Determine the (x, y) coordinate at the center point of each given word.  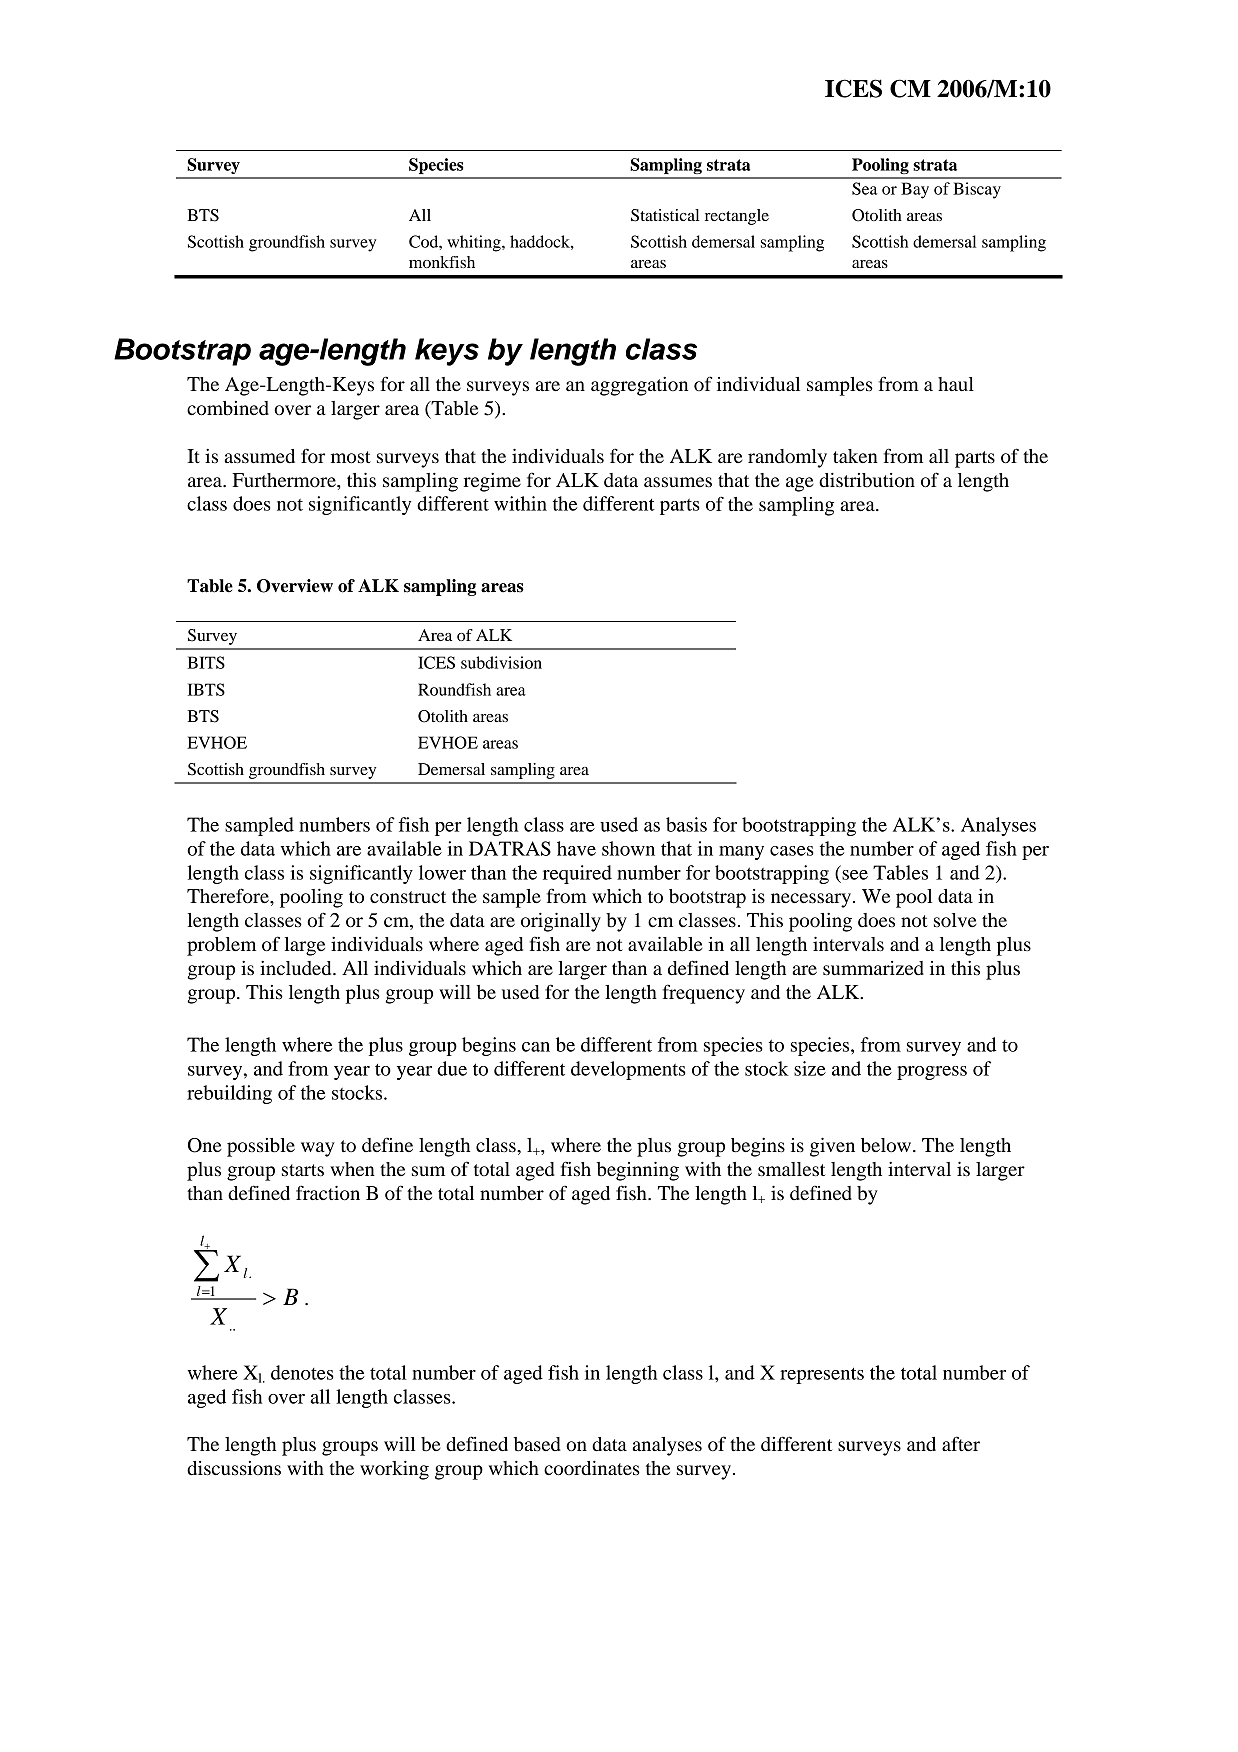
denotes (302, 1372)
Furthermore (285, 480)
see (855, 875)
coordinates (592, 1468)
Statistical (665, 215)
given (832, 1147)
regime (492, 482)
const (392, 897)
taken (855, 456)
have (576, 848)
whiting (475, 243)
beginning (638, 1171)
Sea (864, 188)
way (318, 1149)
